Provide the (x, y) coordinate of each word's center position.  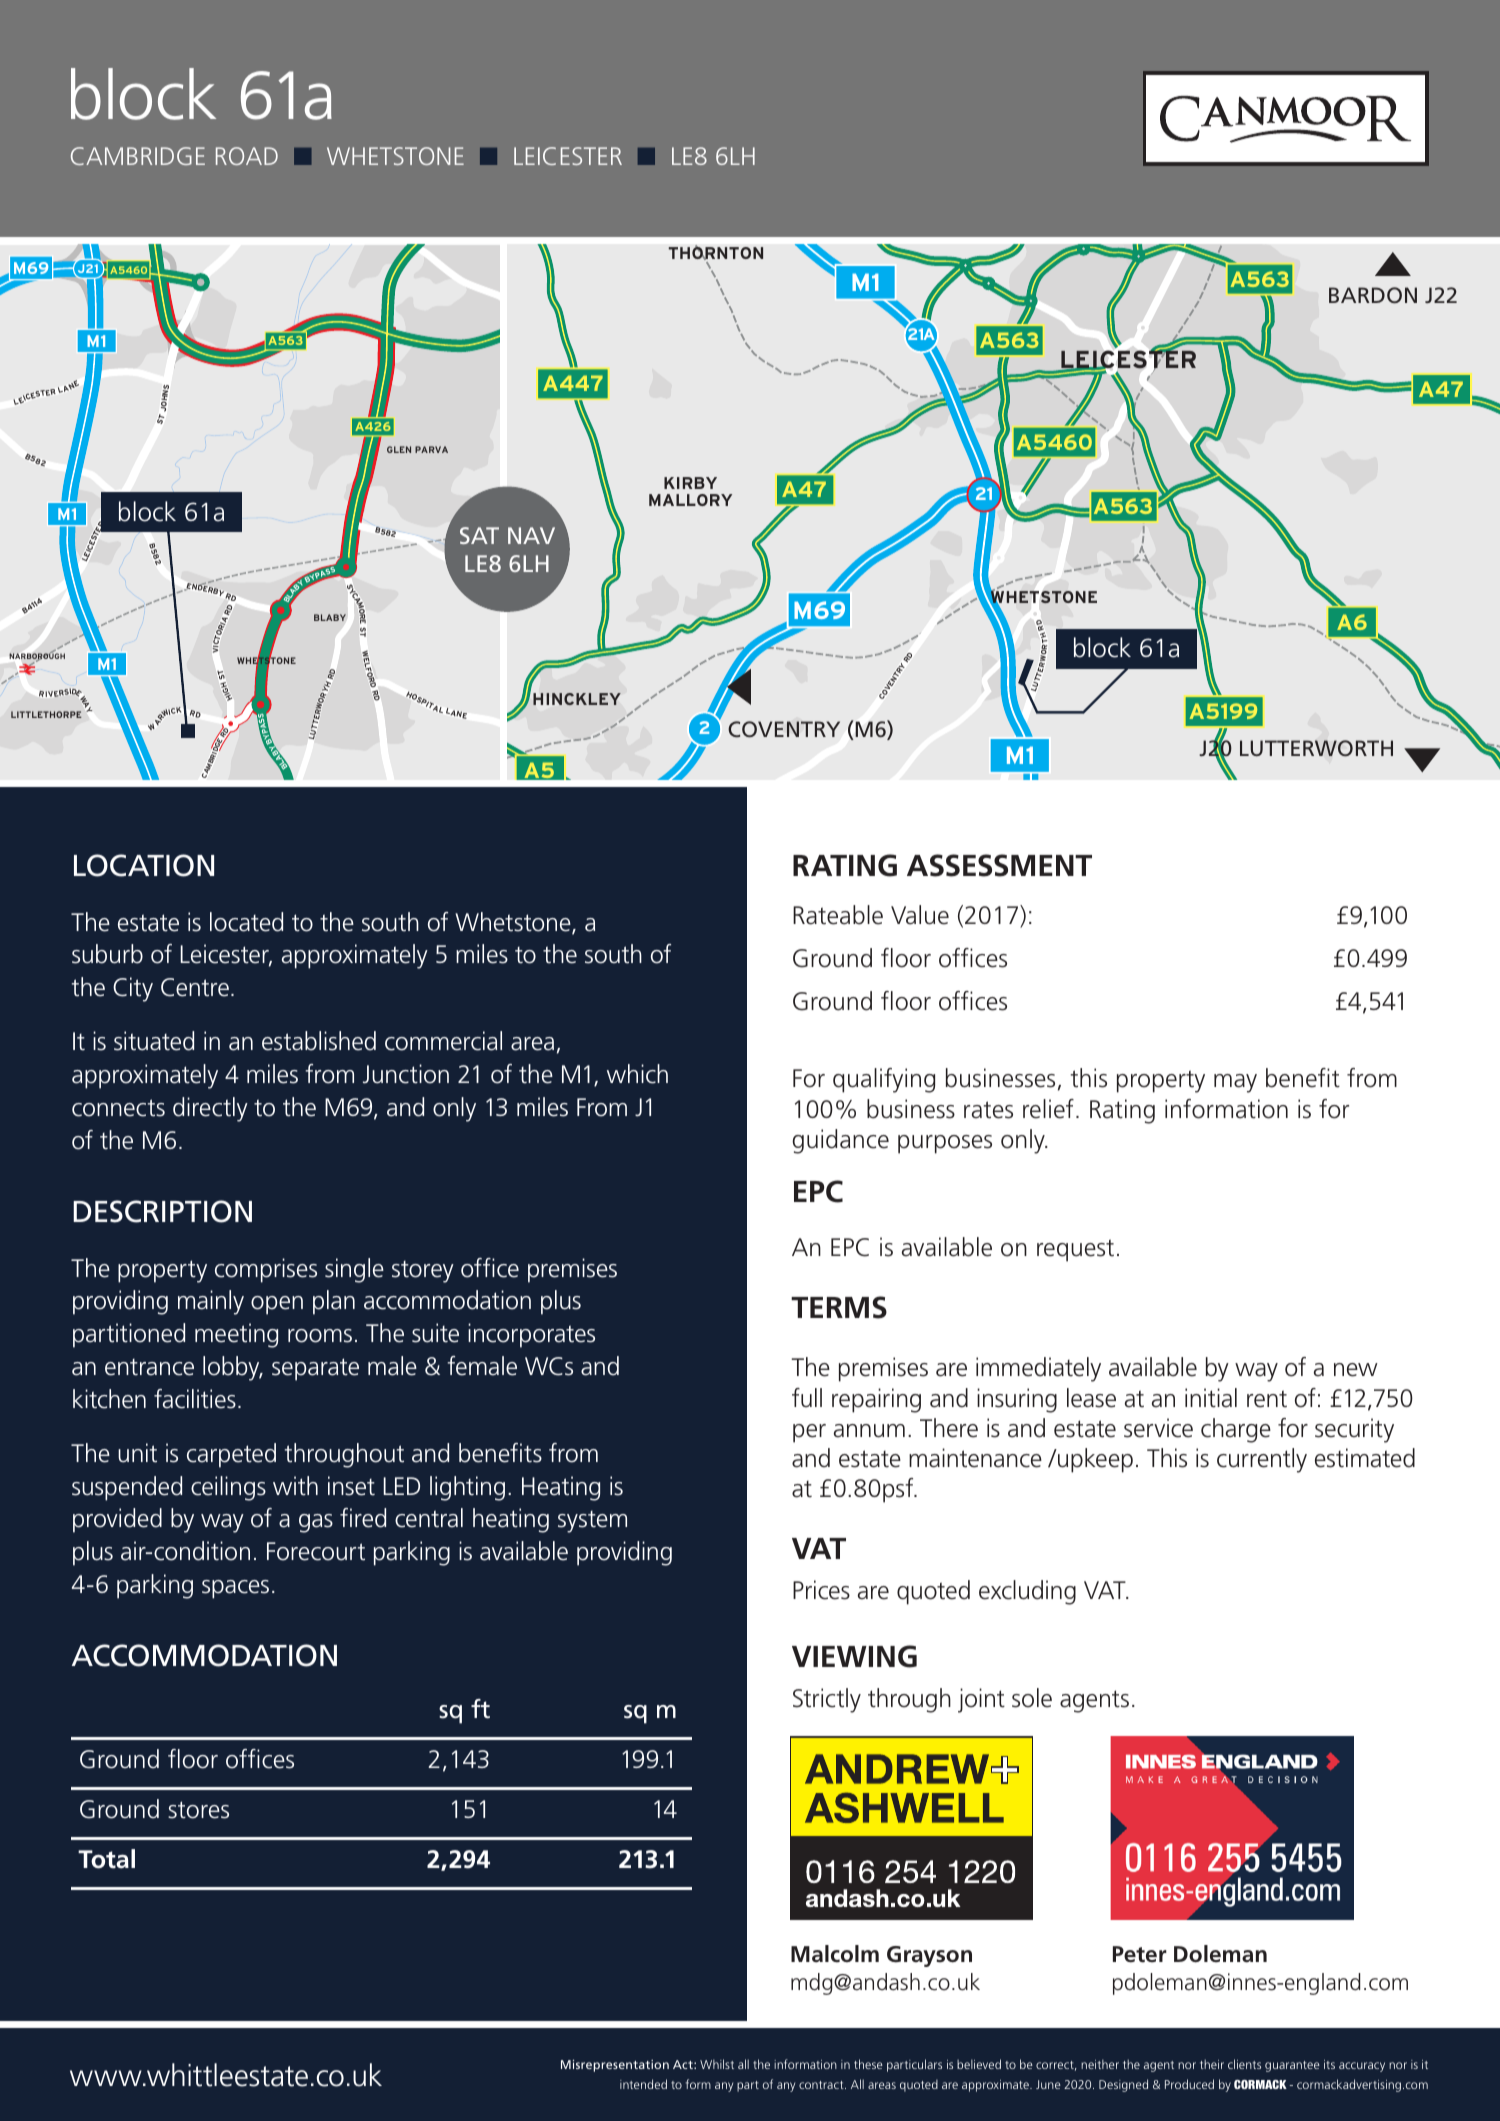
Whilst (717, 2064)
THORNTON (716, 252)
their (1212, 2064)
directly (210, 1109)
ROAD (247, 156)
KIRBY (690, 483)
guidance (840, 1141)
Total (106, 1859)
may (1235, 1083)
